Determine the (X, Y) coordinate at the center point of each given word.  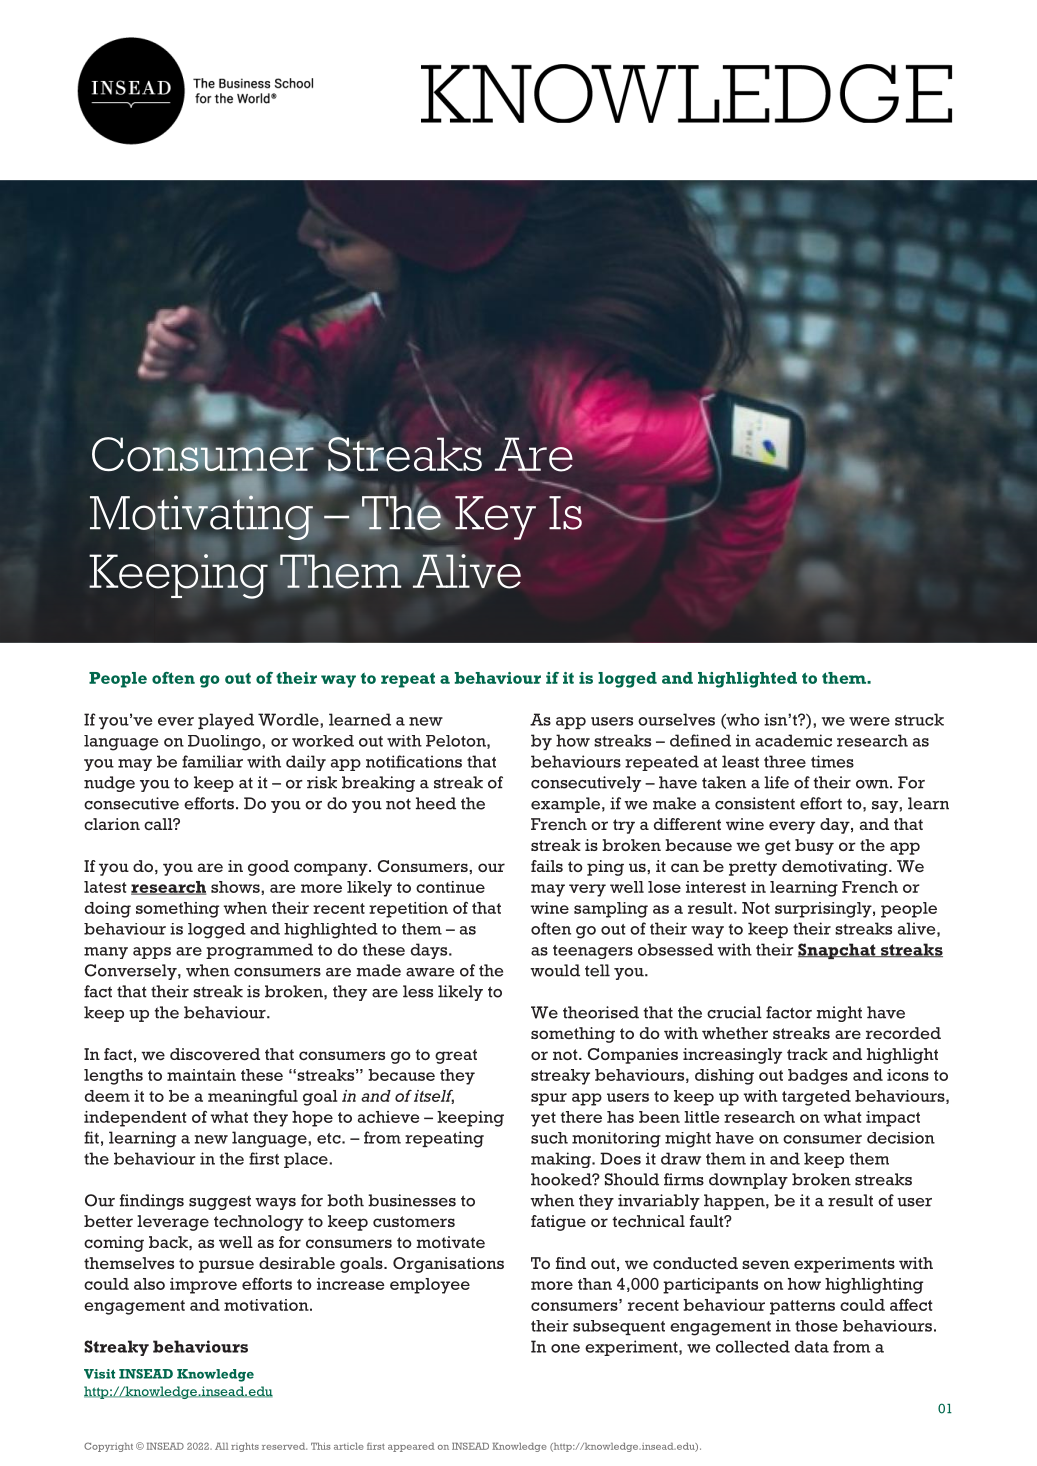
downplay (748, 1181)
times (832, 761)
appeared (411, 1447)
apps (152, 953)
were (869, 721)
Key (495, 518)
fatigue (558, 1223)
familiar (212, 761)
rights (245, 1447)
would (555, 970)
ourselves (676, 719)
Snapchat (838, 951)
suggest (220, 1202)
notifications (414, 761)
